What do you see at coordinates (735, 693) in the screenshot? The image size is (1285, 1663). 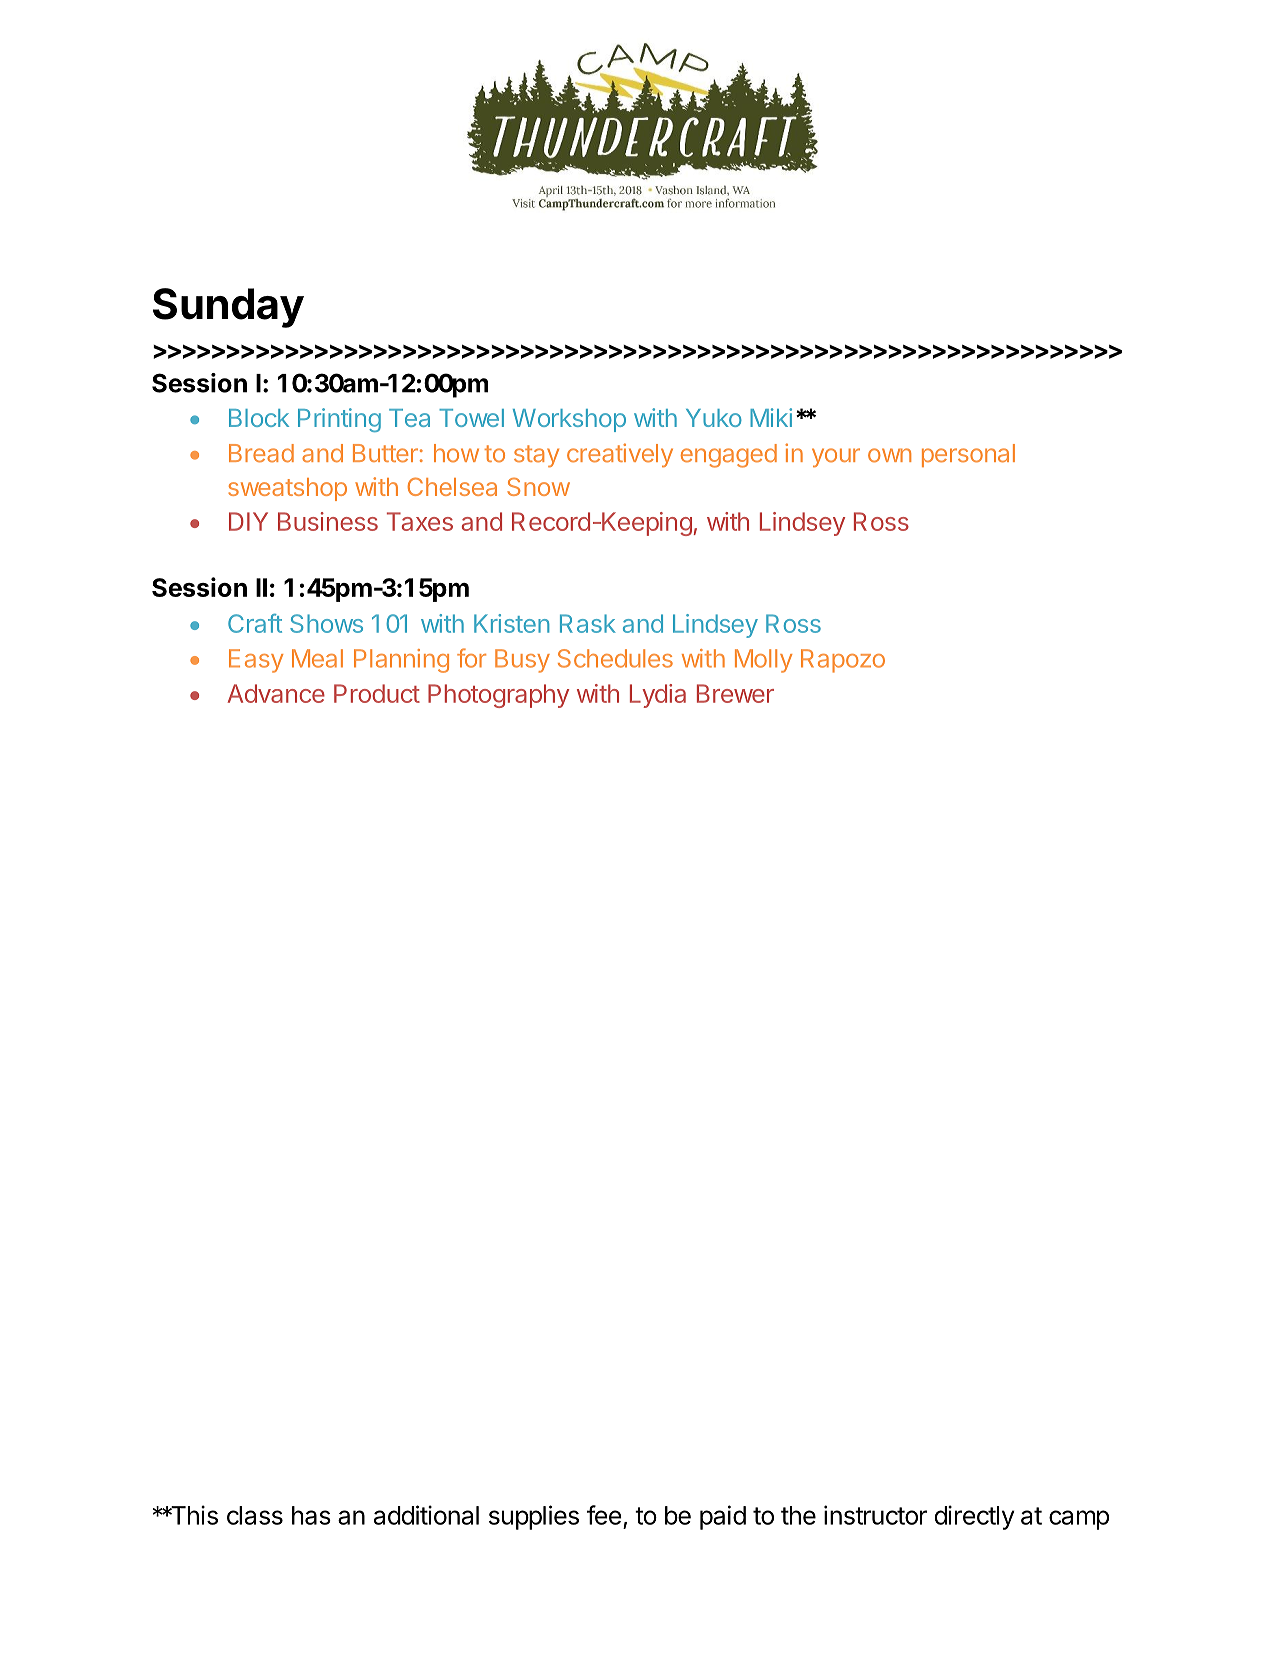 I see `Brewer` at bounding box center [735, 693].
